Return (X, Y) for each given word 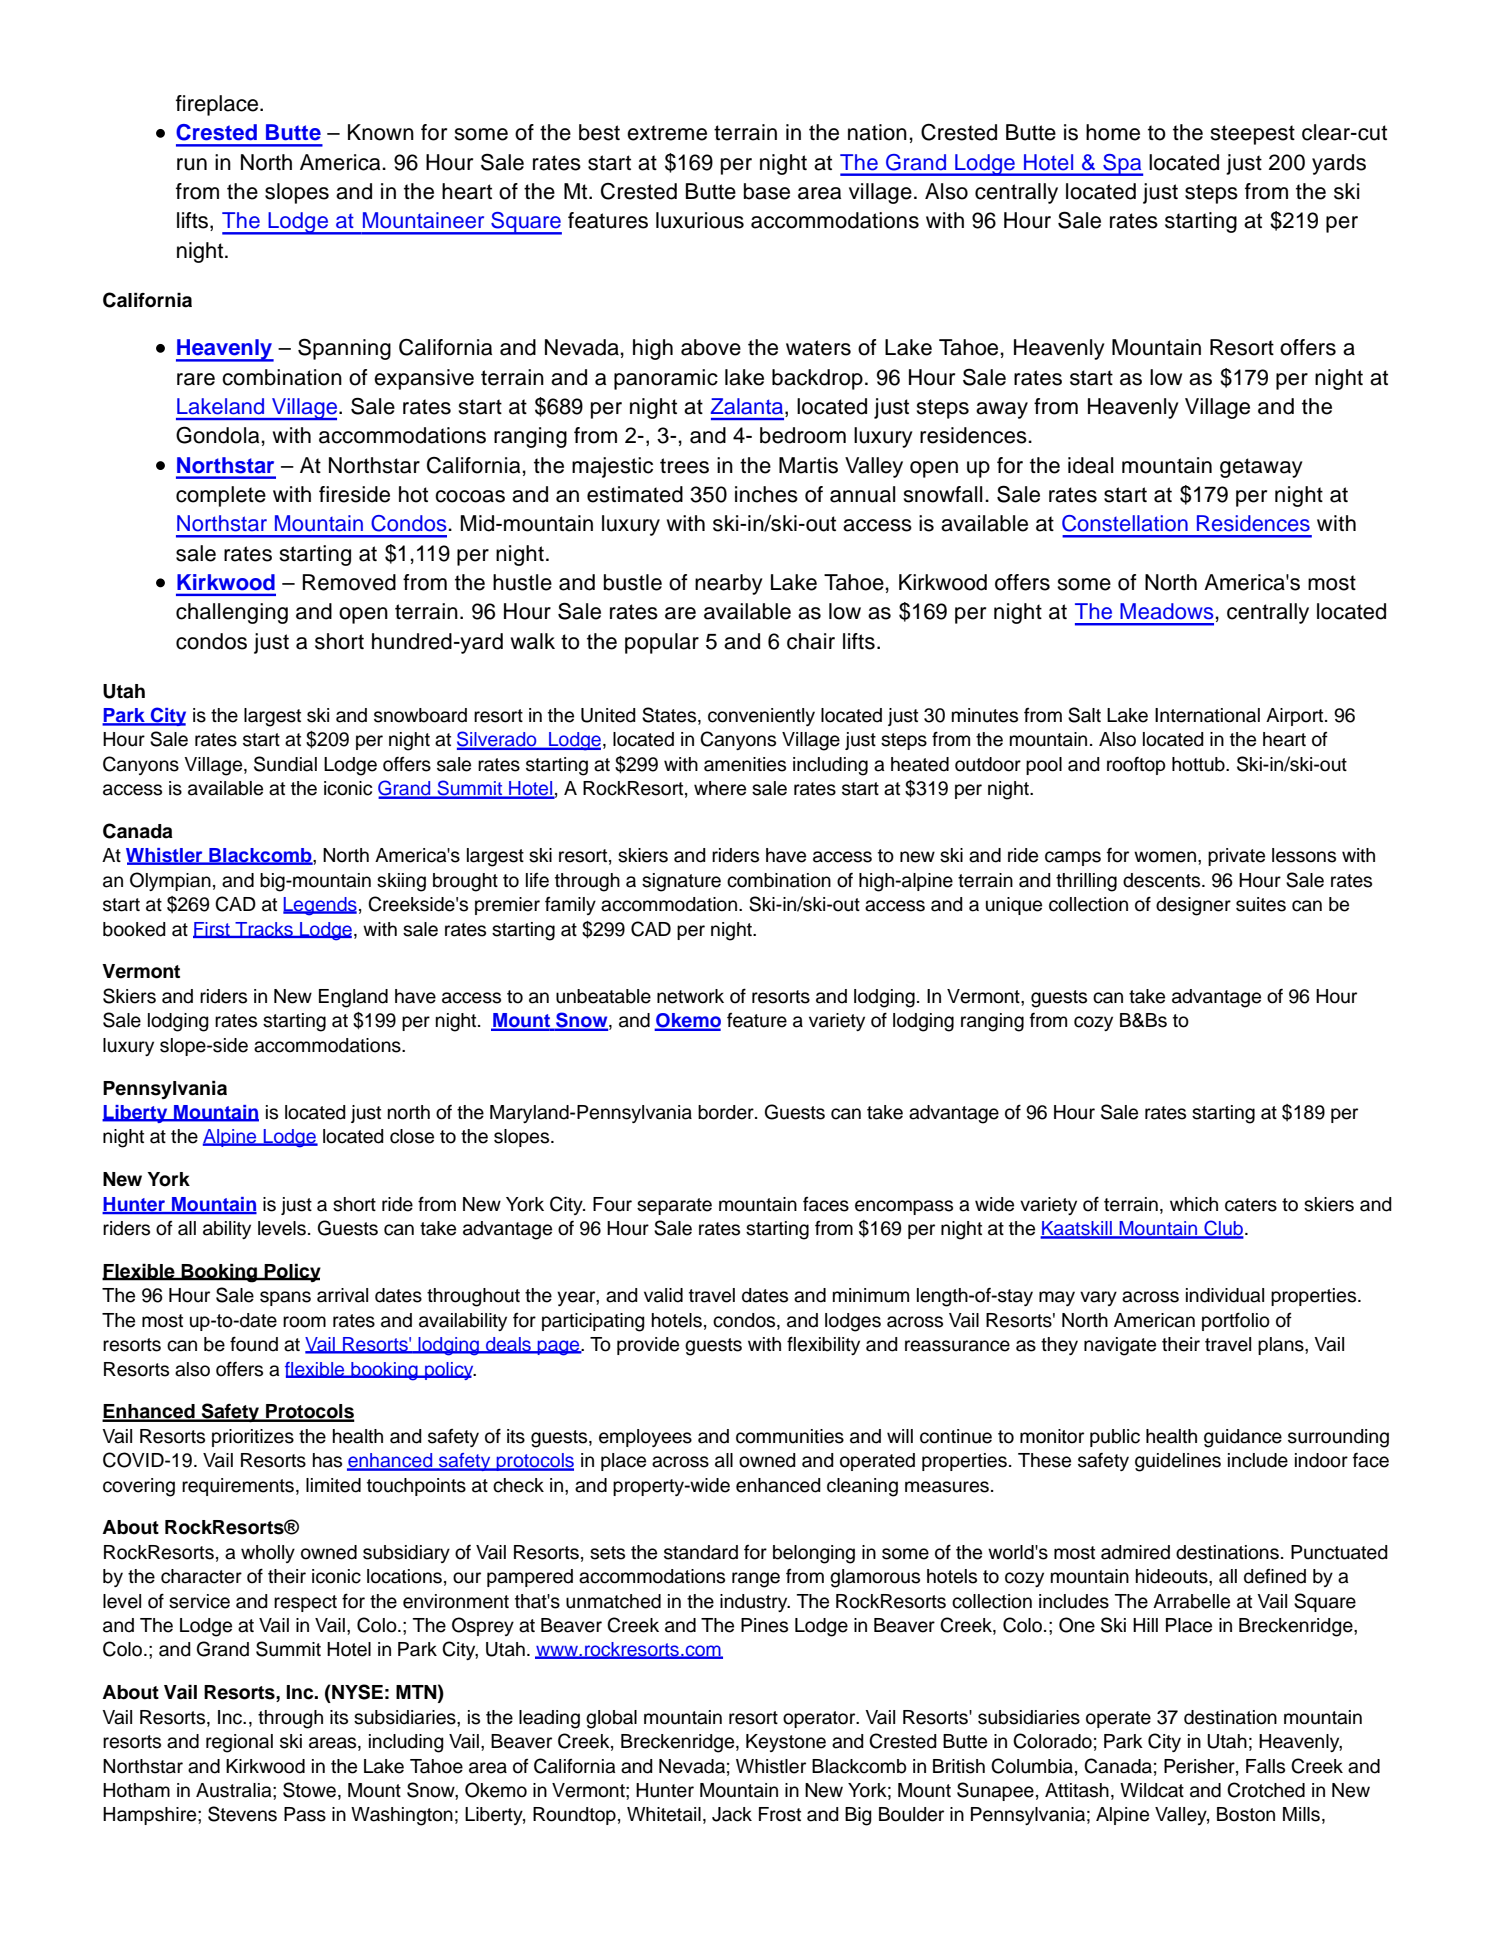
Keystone (786, 1743)
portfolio (1236, 1321)
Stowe (309, 1790)
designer (1193, 906)
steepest (1252, 135)
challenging (232, 613)
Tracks (264, 930)
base (767, 191)
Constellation (1125, 523)
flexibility (823, 1345)
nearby (729, 584)
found (254, 1344)
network (690, 996)
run (192, 164)
